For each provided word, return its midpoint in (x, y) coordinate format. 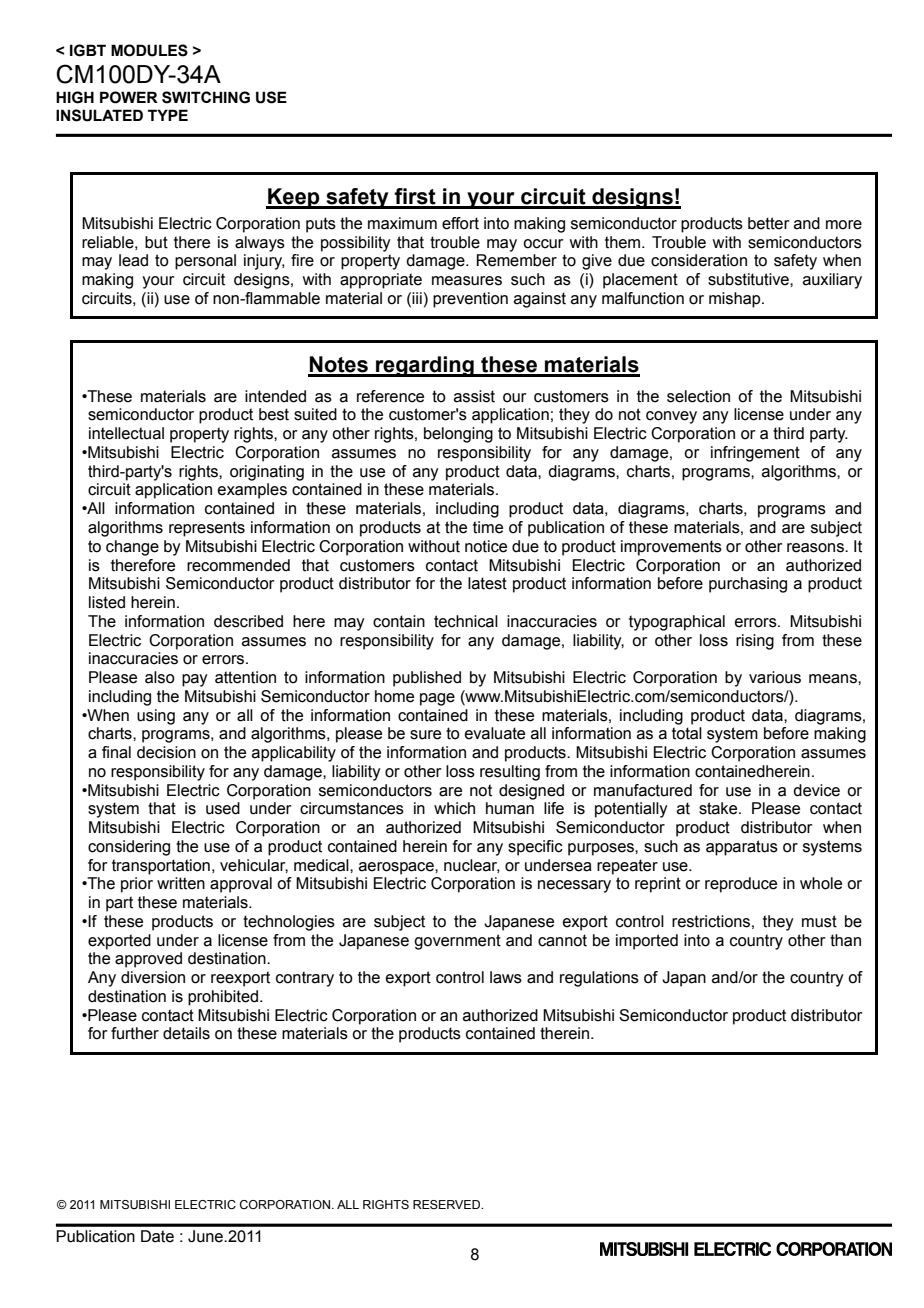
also (160, 677)
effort (460, 223)
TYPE (168, 115)
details (186, 1033)
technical (466, 621)
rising (755, 642)
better (769, 223)
